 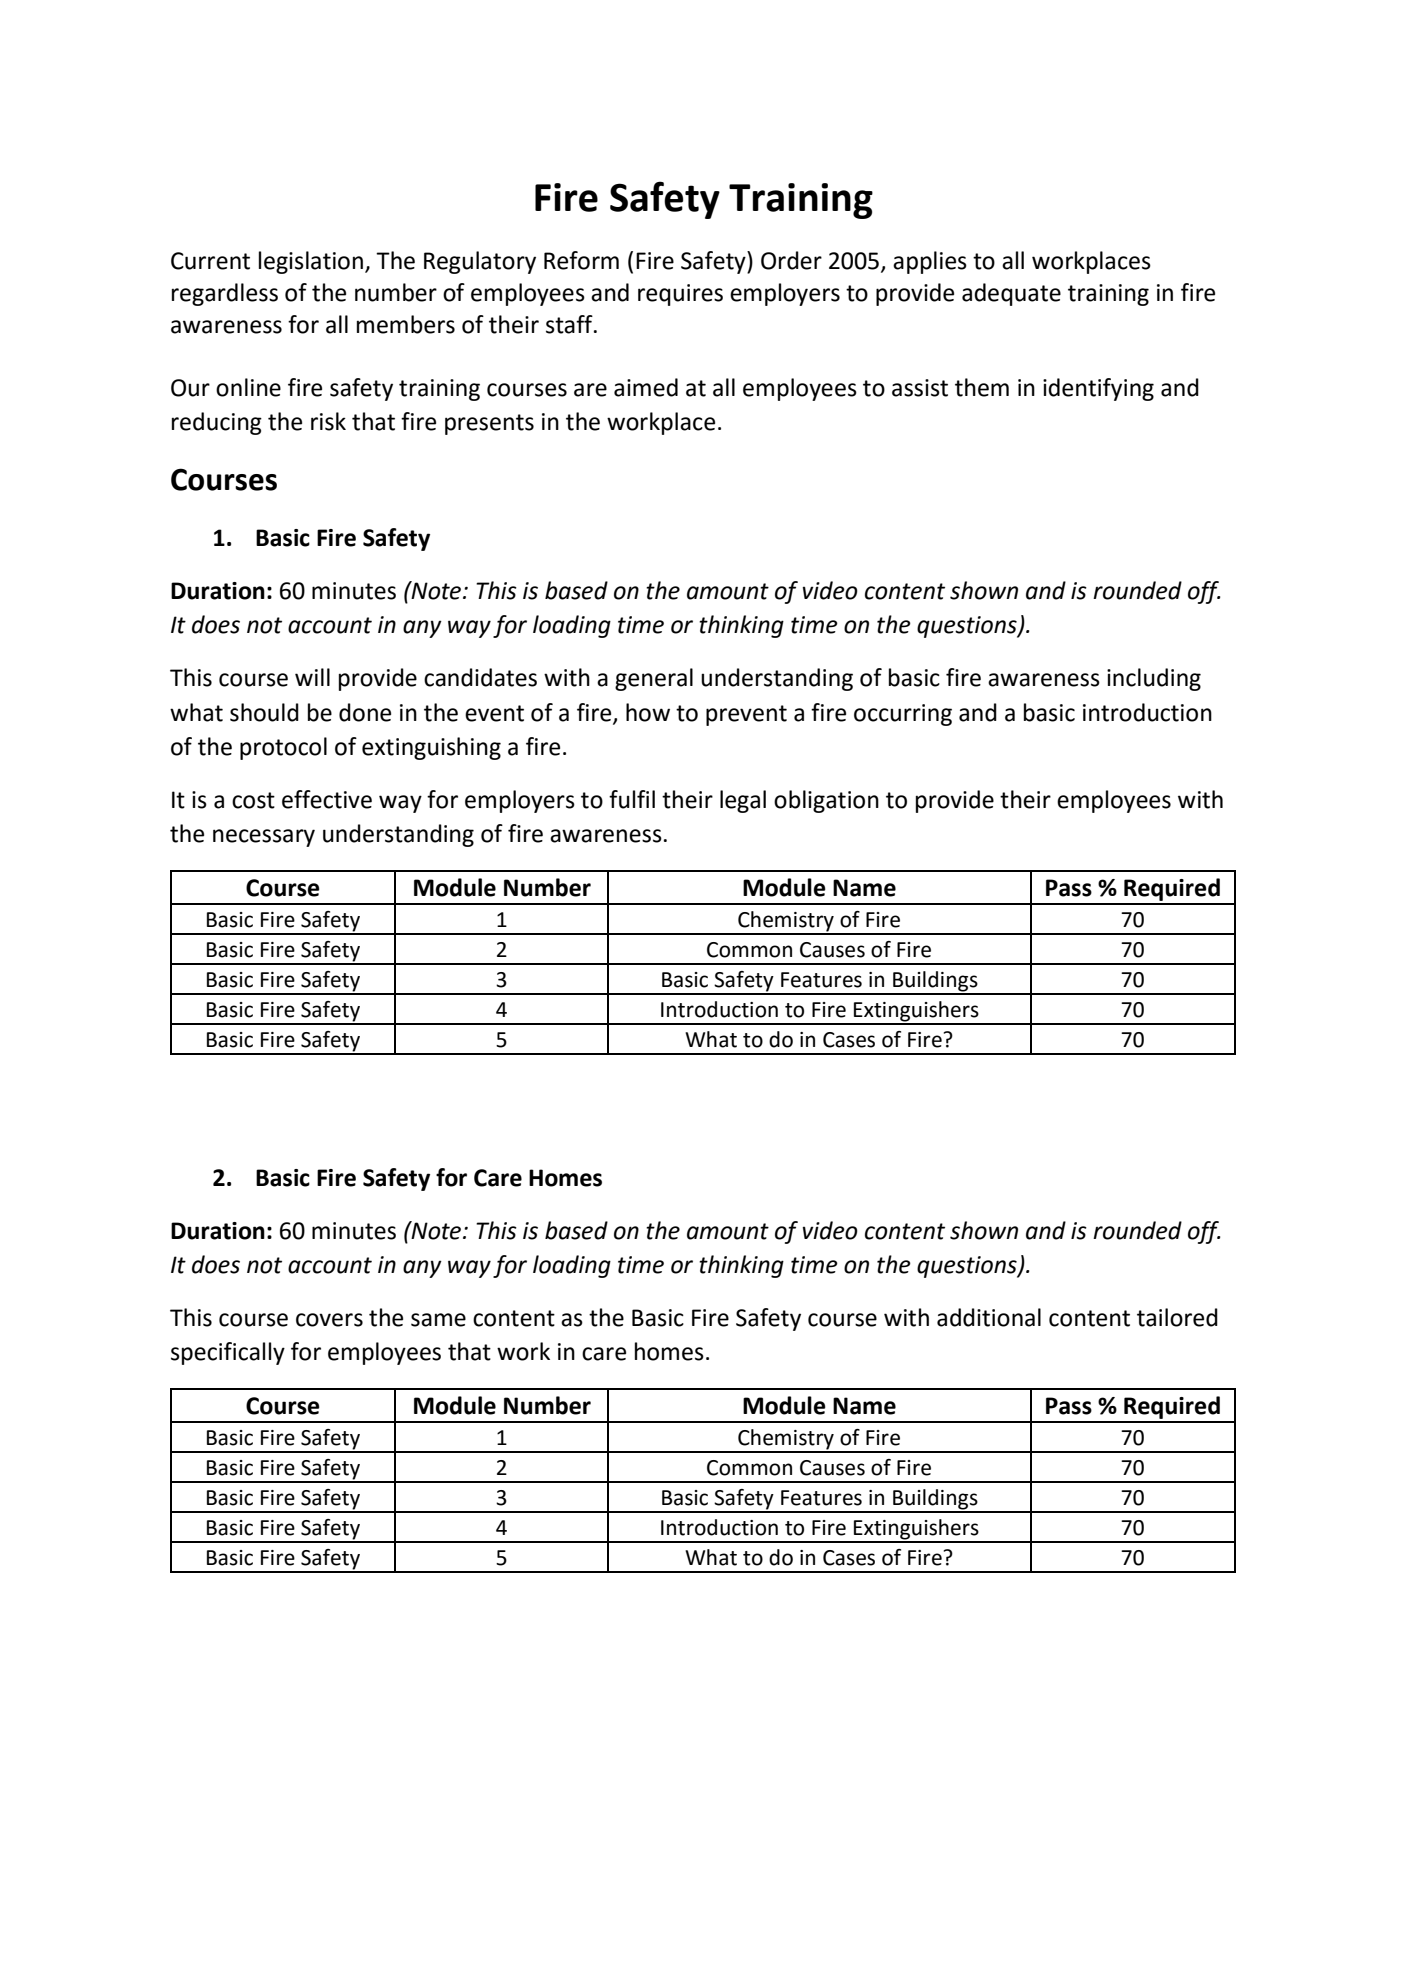 What do you see at coordinates (680, 295) in the image?
I see `requires` at bounding box center [680, 295].
